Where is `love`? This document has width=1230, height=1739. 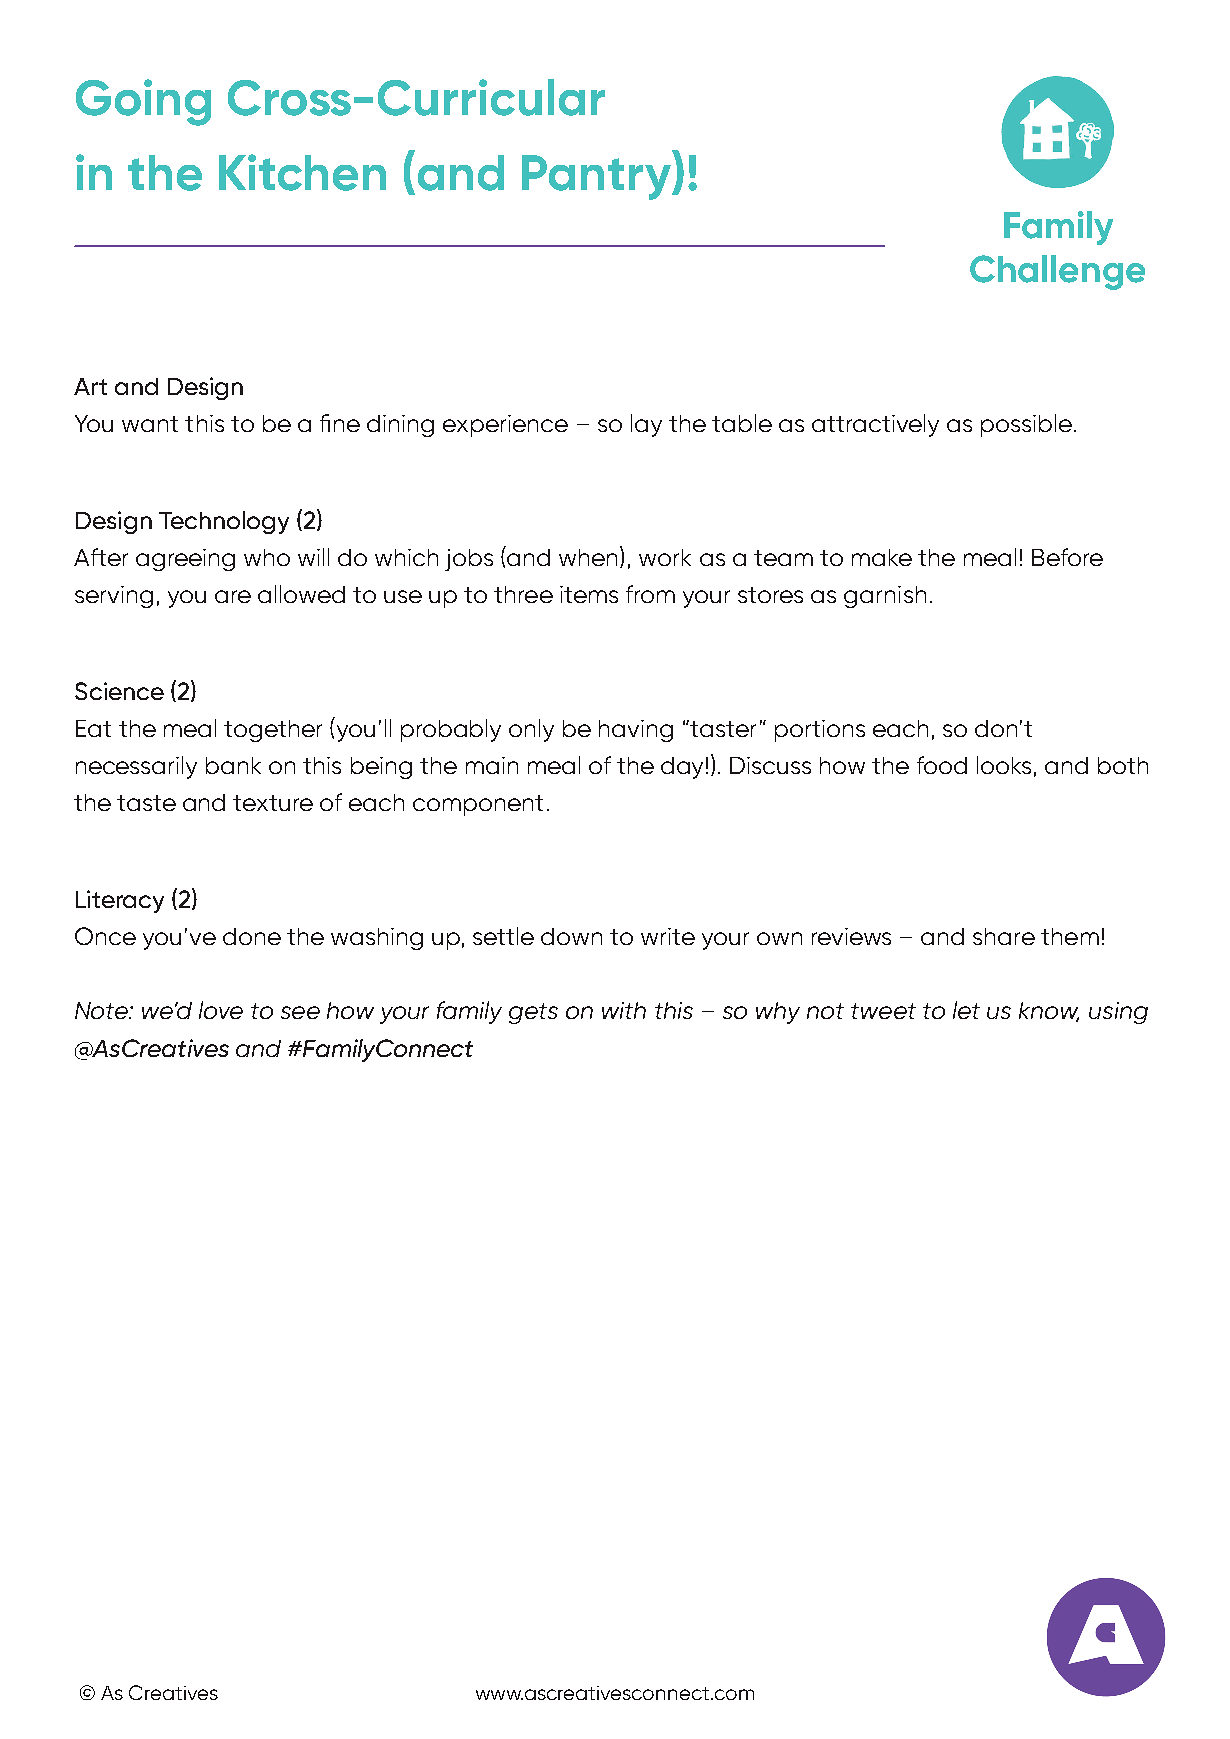 love is located at coordinates (221, 1010).
